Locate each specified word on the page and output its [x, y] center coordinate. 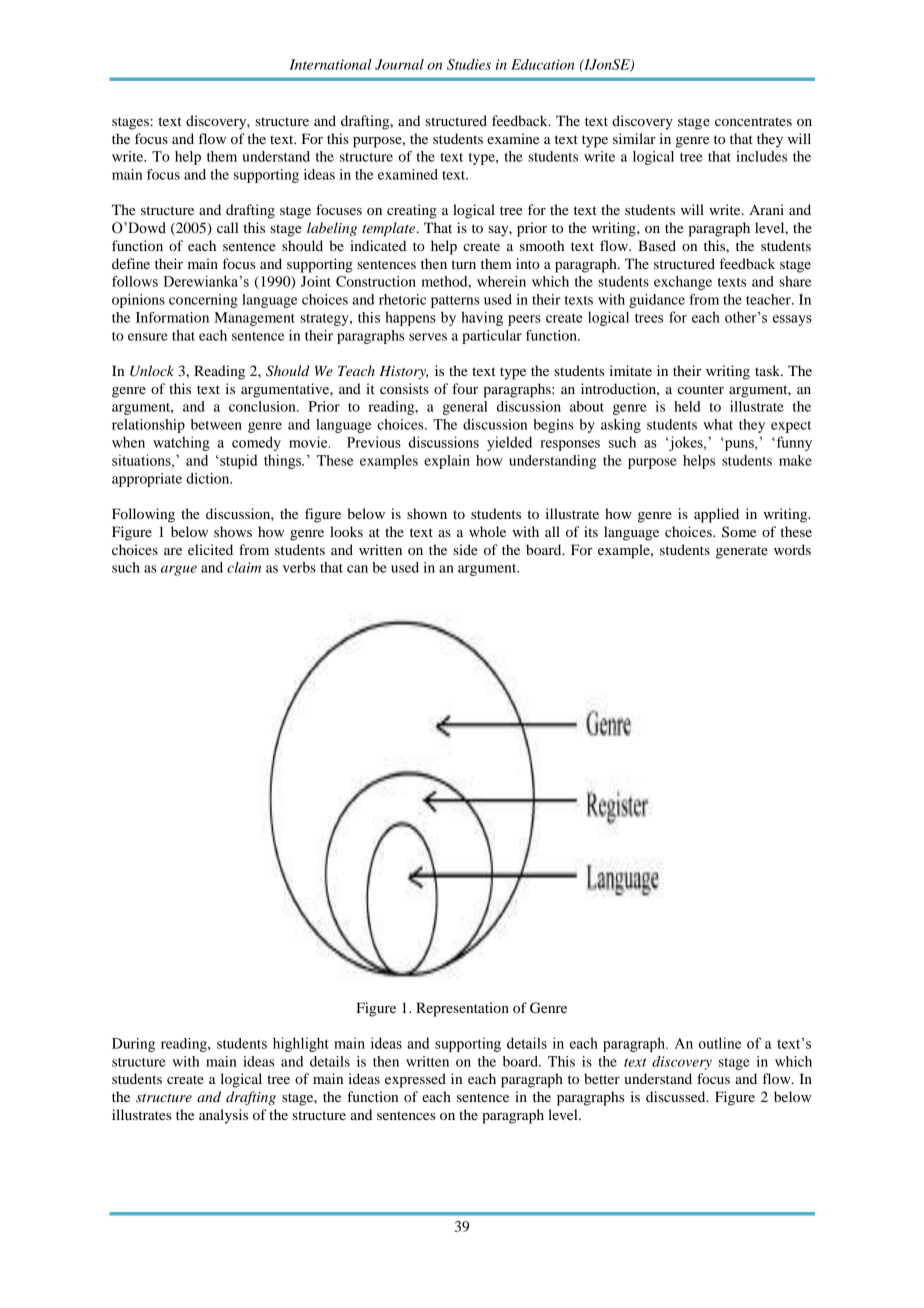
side [465, 549]
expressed [415, 1080]
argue [179, 570]
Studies [469, 64]
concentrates [753, 121]
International [330, 64]
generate [742, 552]
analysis [223, 1116]
